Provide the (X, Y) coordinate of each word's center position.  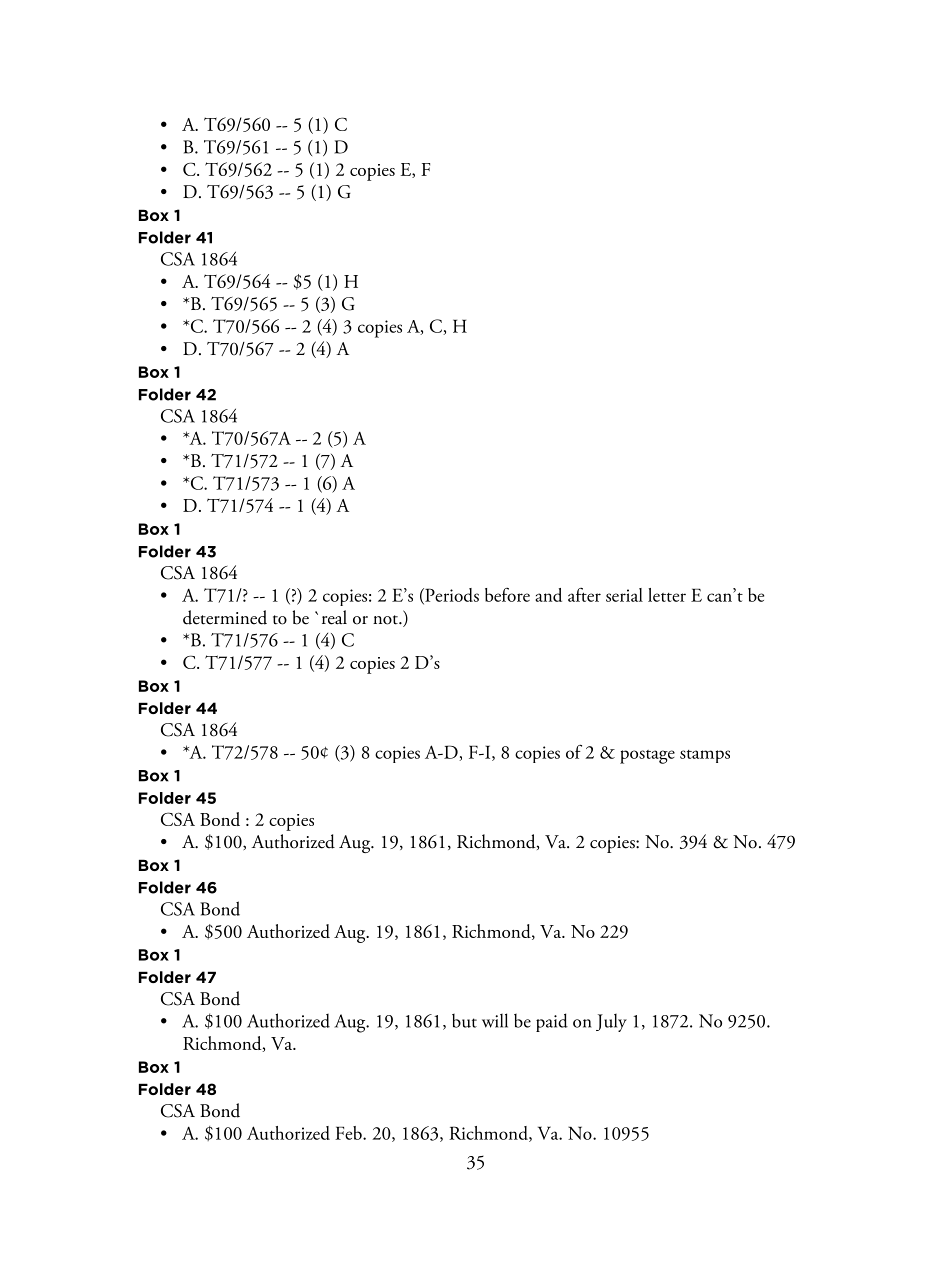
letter (667, 595)
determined (225, 617)
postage (647, 757)
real (334, 617)
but (464, 1021)
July (611, 1023)
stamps (705, 756)
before (507, 595)
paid (552, 1022)
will (495, 1020)
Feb (349, 1133)
